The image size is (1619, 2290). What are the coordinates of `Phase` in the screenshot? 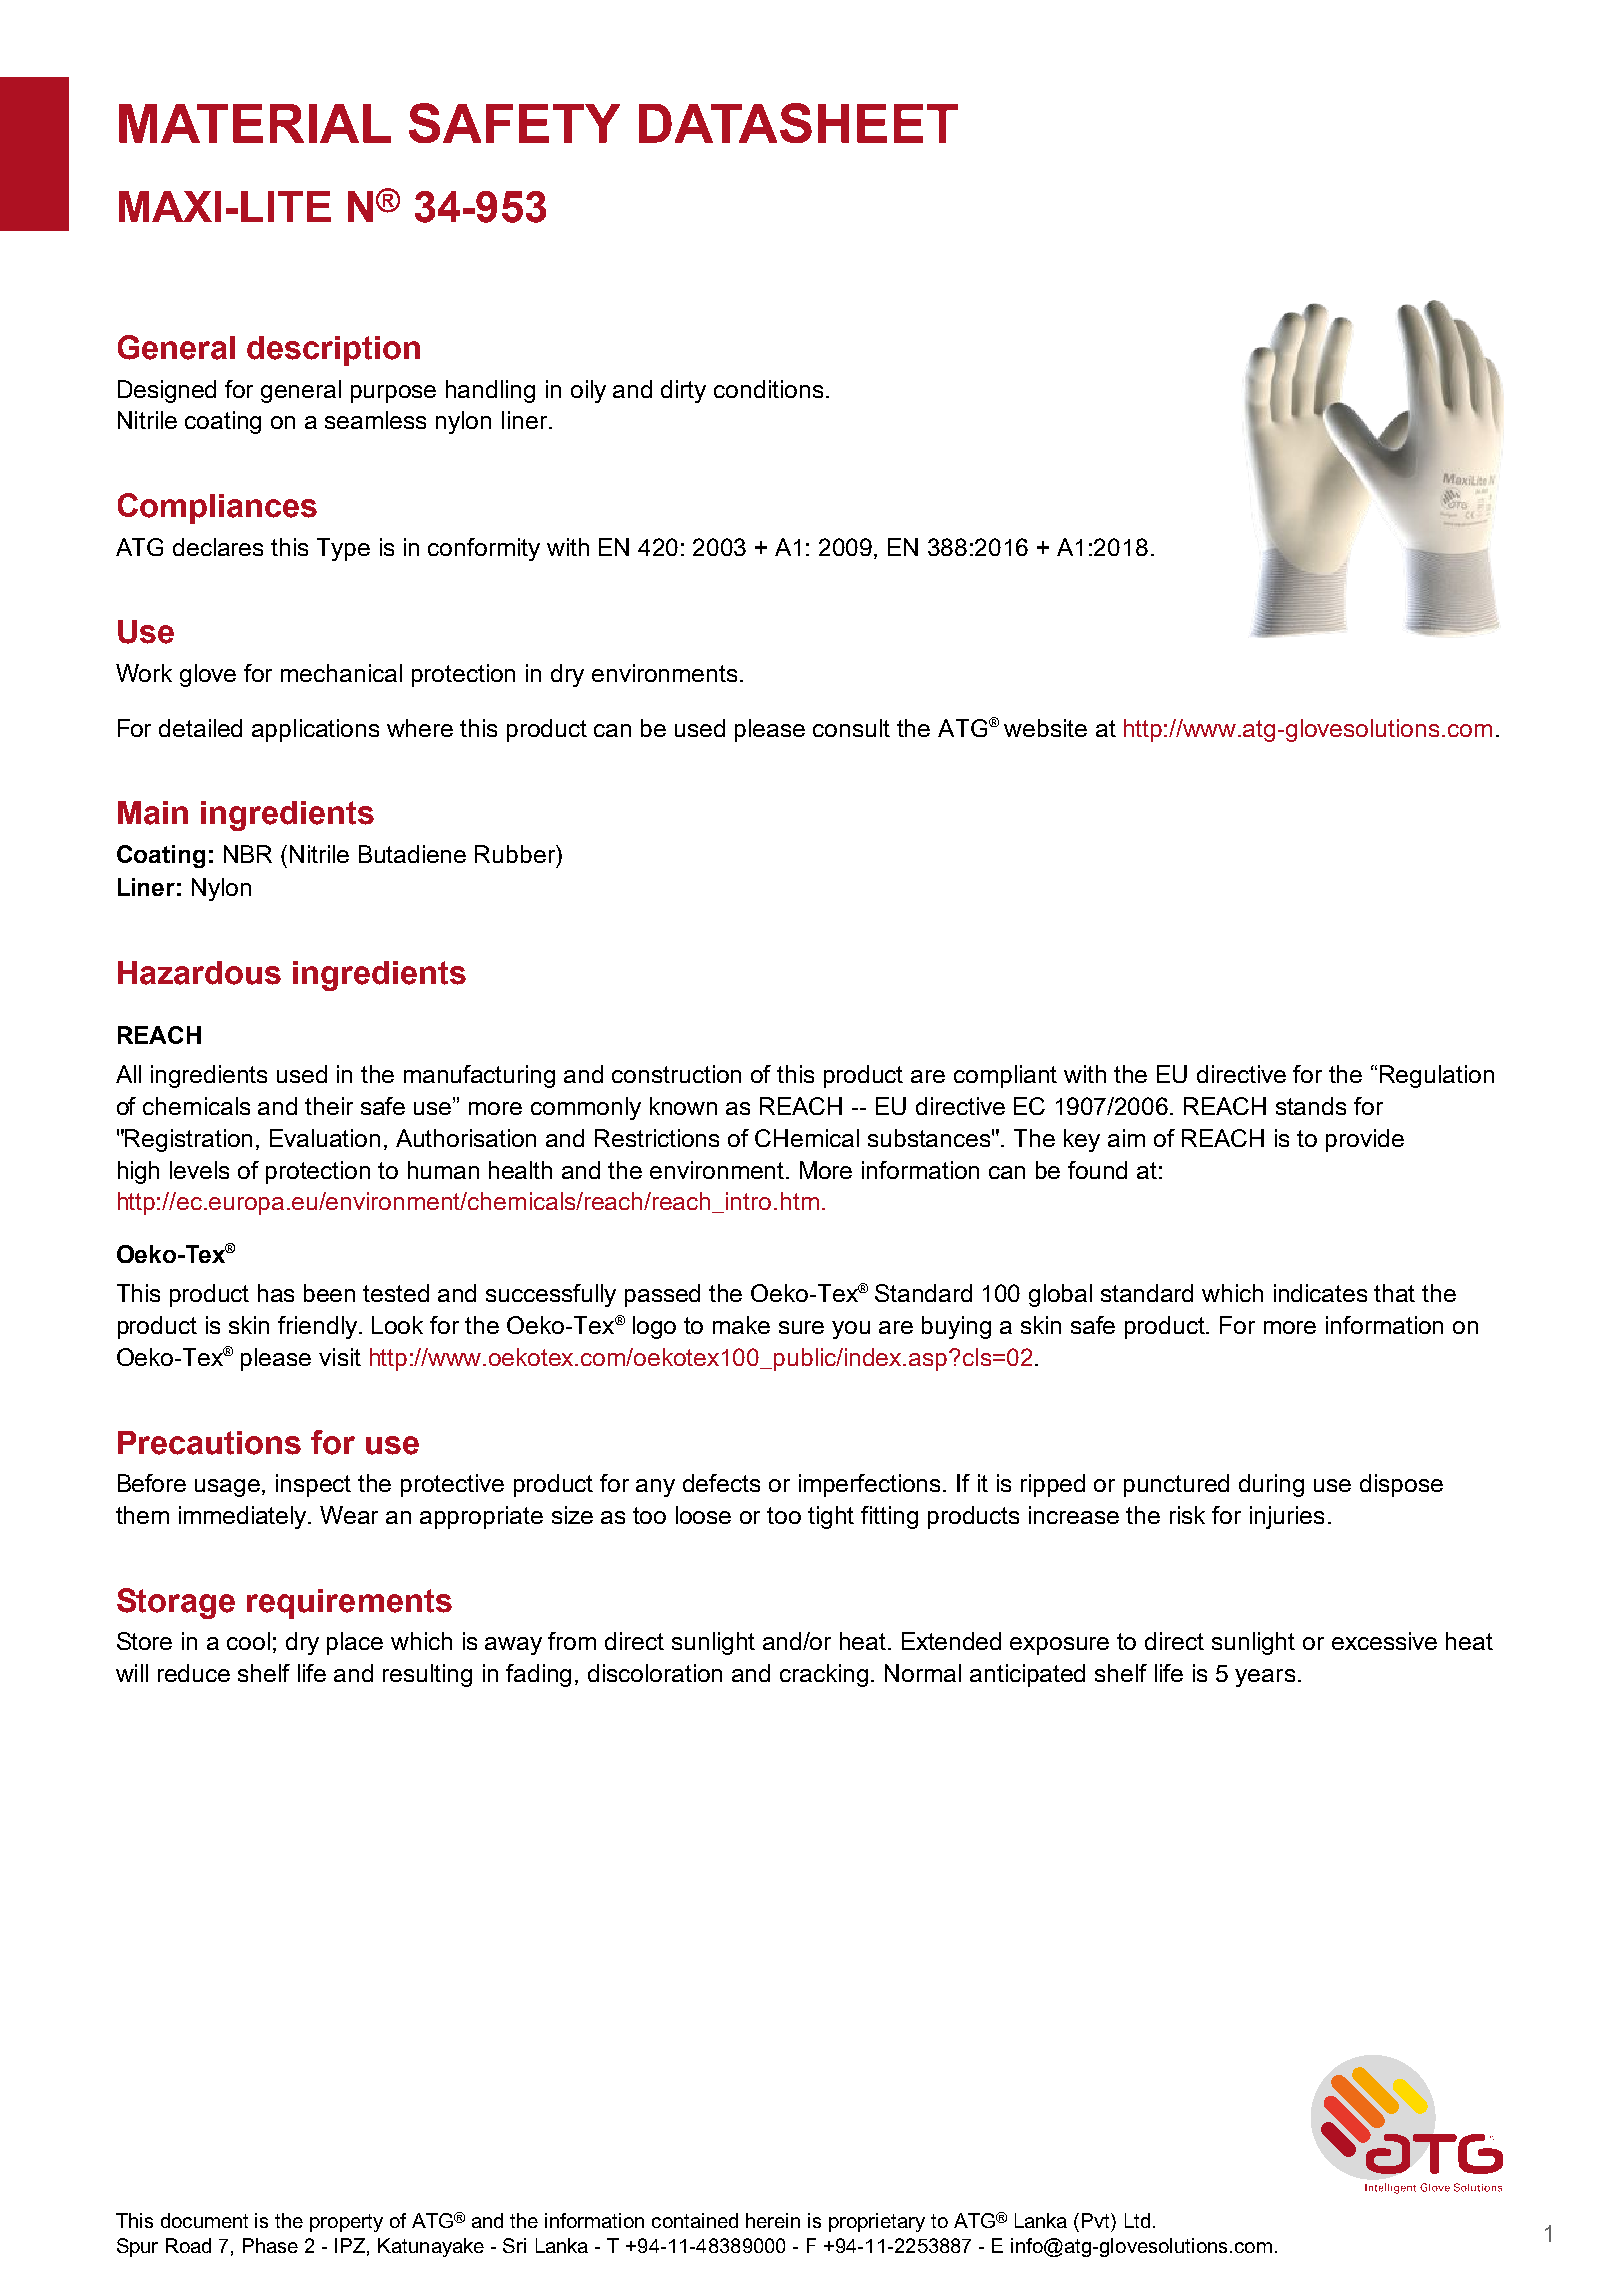 It's located at (270, 2245).
